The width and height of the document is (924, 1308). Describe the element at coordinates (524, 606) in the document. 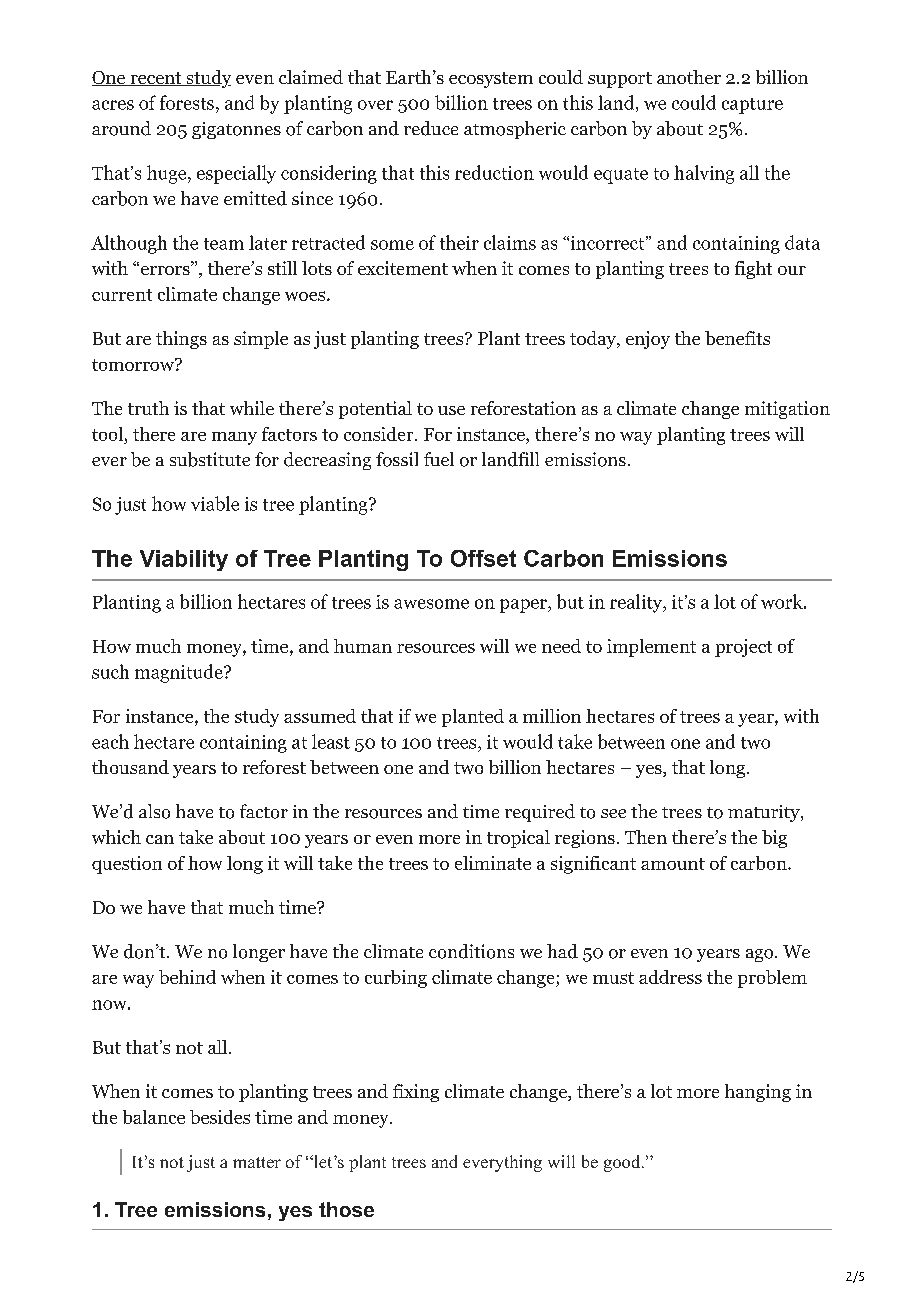

I see `paper` at that location.
